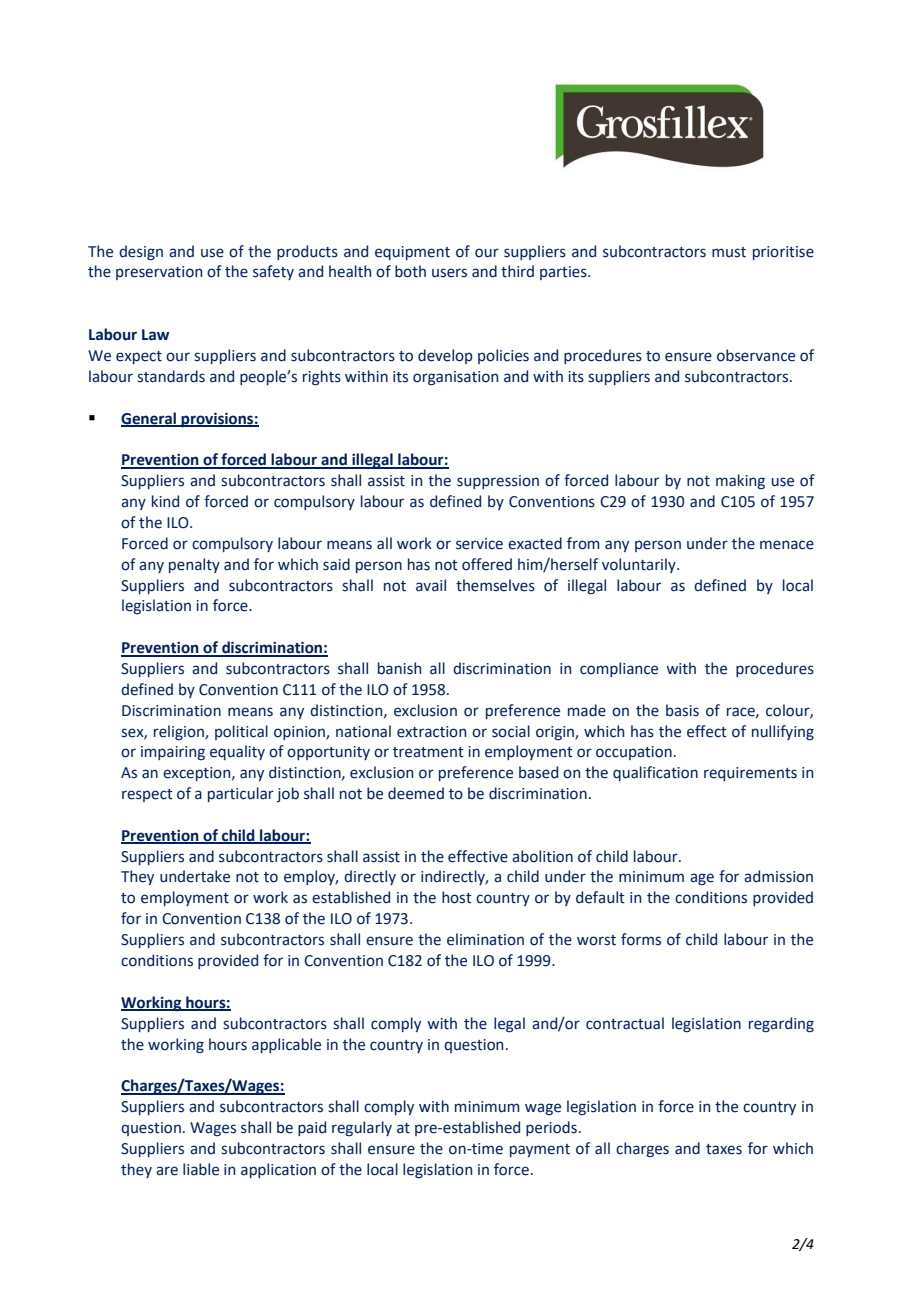 Image resolution: width=924 pixels, height=1308 pixels. What do you see at coordinates (682, 710) in the page?
I see `basis` at bounding box center [682, 710].
